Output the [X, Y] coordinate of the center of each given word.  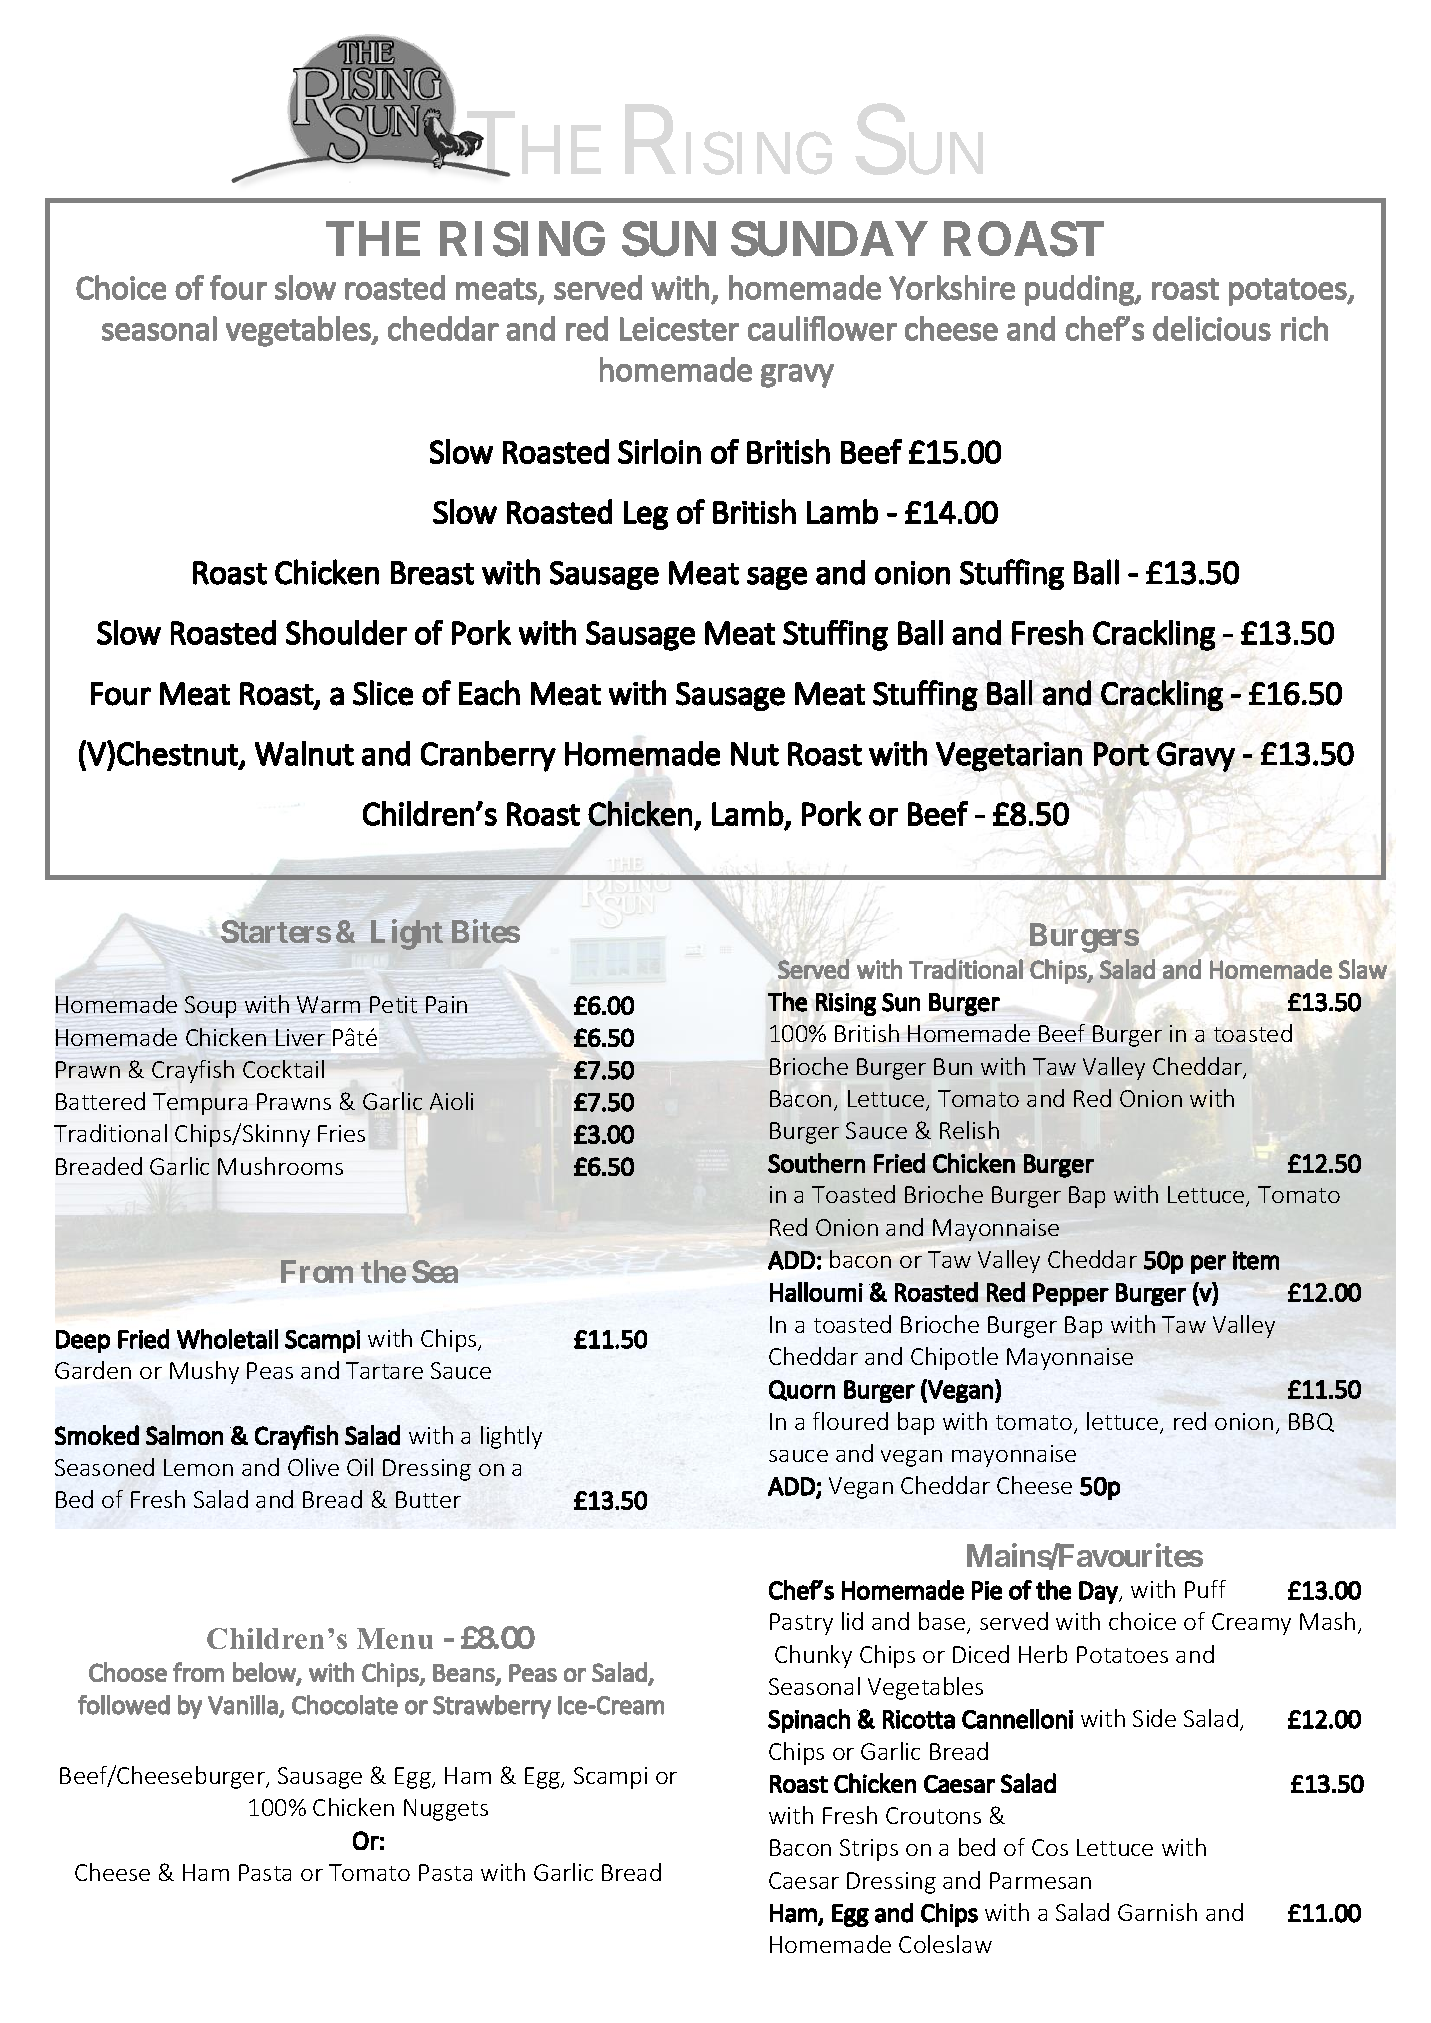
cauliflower [822, 328]
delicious [1212, 328]
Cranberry [488, 756]
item [1256, 1260]
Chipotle [954, 1358]
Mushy [204, 1372]
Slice [383, 693]
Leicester [679, 329]
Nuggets [446, 1810]
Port [1121, 754]
